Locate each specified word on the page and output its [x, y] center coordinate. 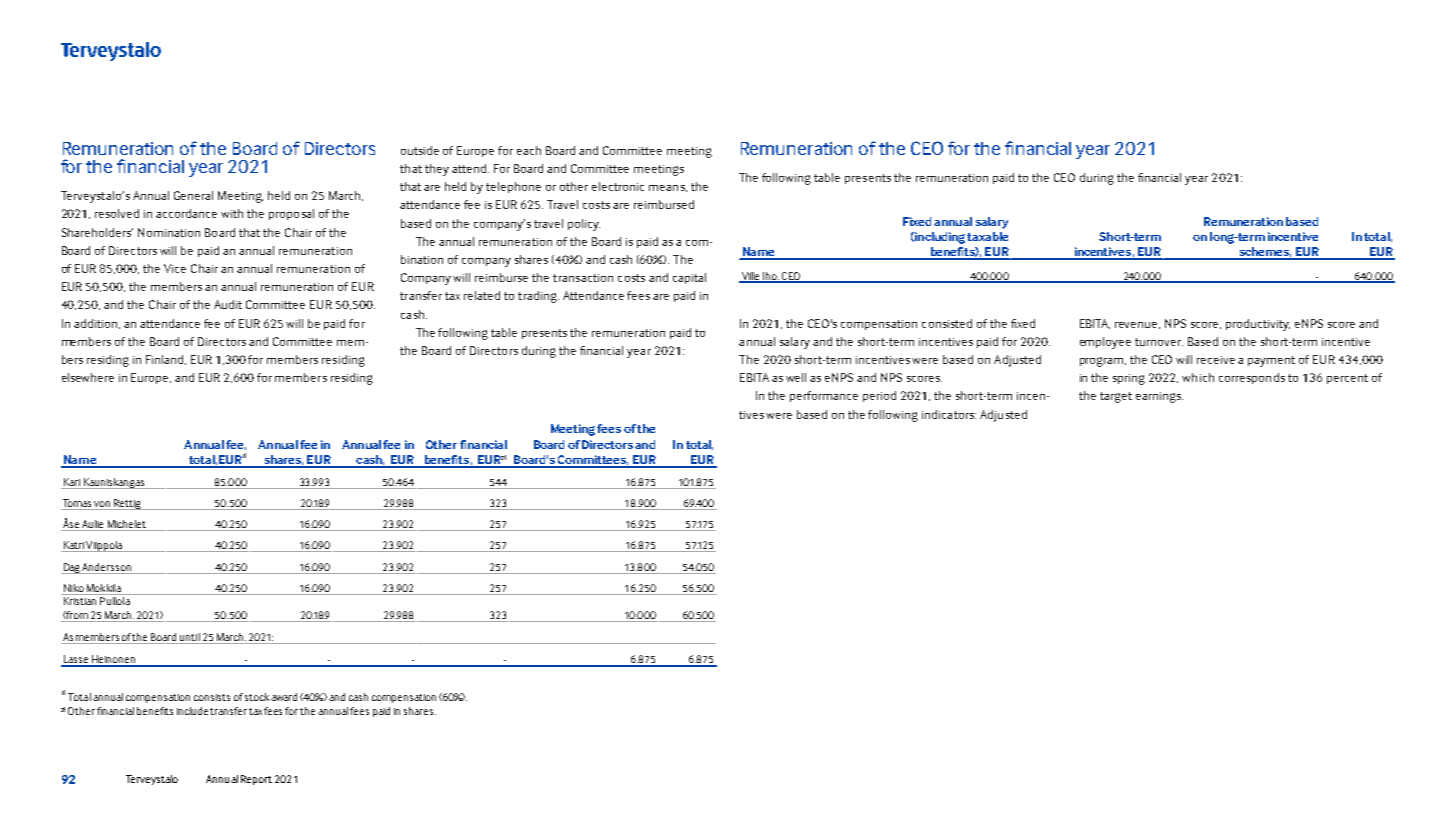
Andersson [106, 567]
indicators [949, 414]
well [796, 377]
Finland [166, 360]
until [190, 637]
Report [256, 780]
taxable [987, 236]
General [193, 195]
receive [1216, 360]
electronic [618, 186]
